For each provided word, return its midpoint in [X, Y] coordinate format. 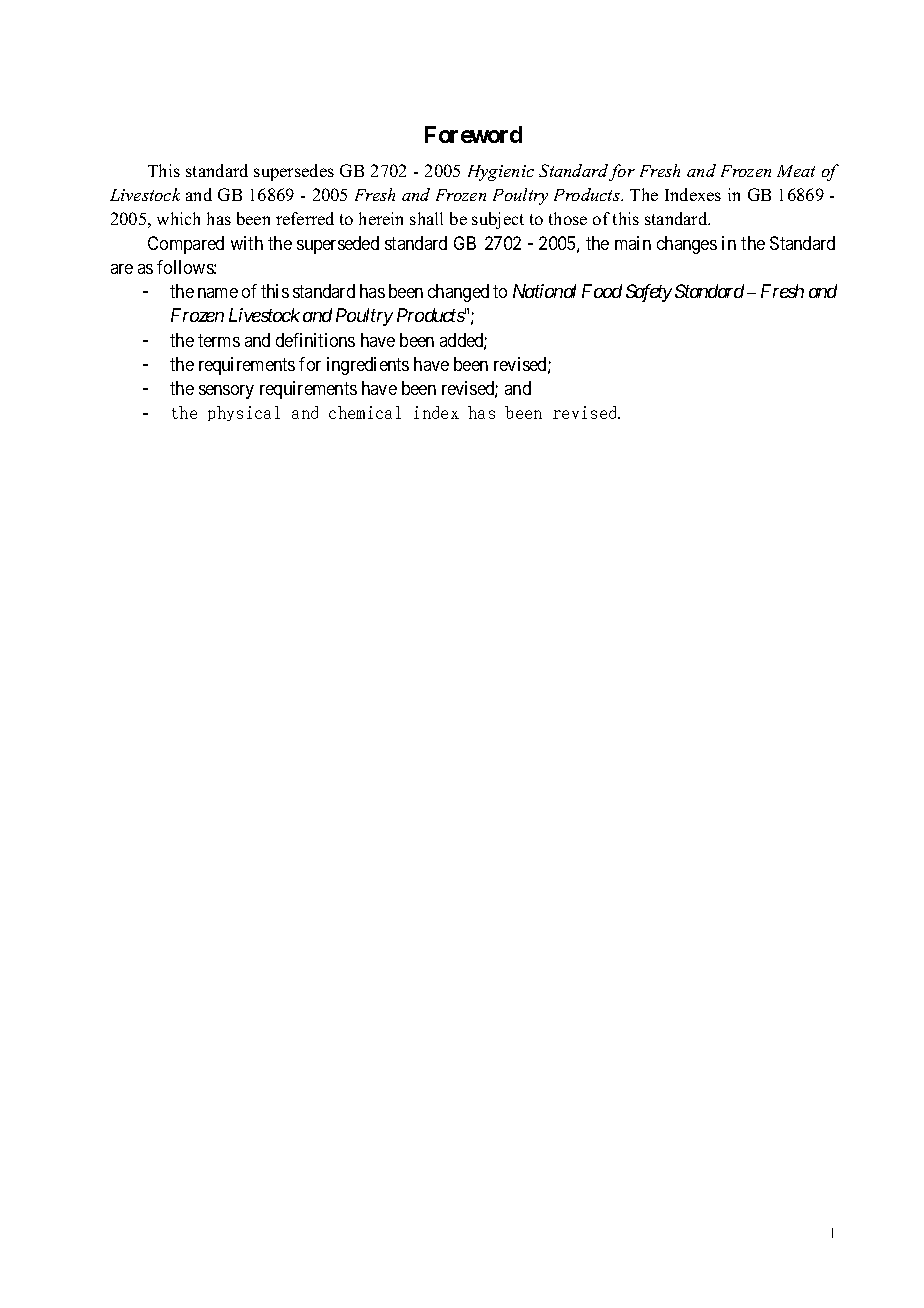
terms [219, 340]
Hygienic [501, 173]
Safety [649, 293]
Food [602, 291]
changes [687, 245]
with [247, 243]
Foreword [473, 134]
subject [498, 220]
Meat [796, 171]
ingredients [368, 366]
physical [244, 413]
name [218, 293]
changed [458, 293]
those [568, 218]
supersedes [294, 172]
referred [305, 218]
